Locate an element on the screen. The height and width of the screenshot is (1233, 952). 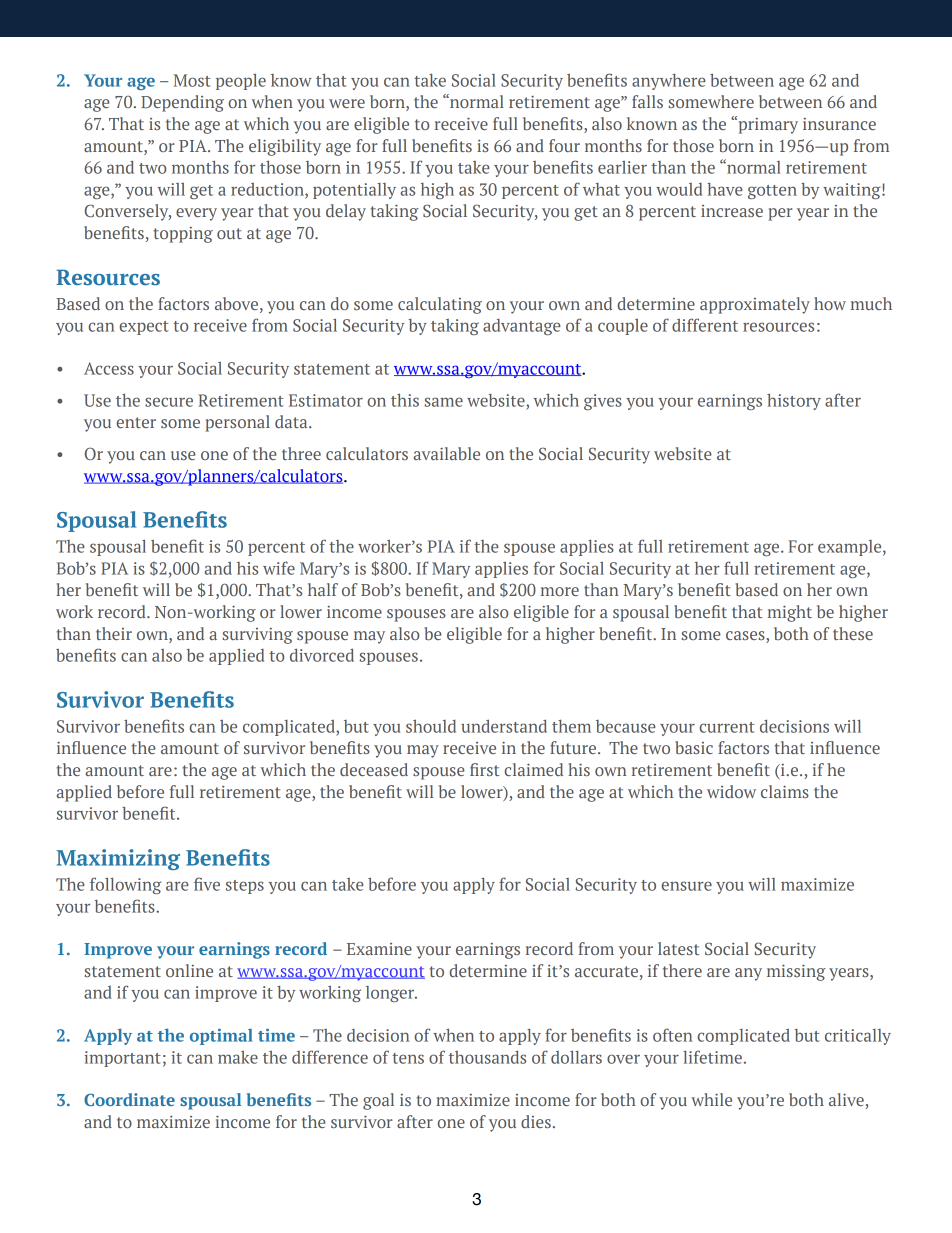
make is located at coordinates (238, 1057).
